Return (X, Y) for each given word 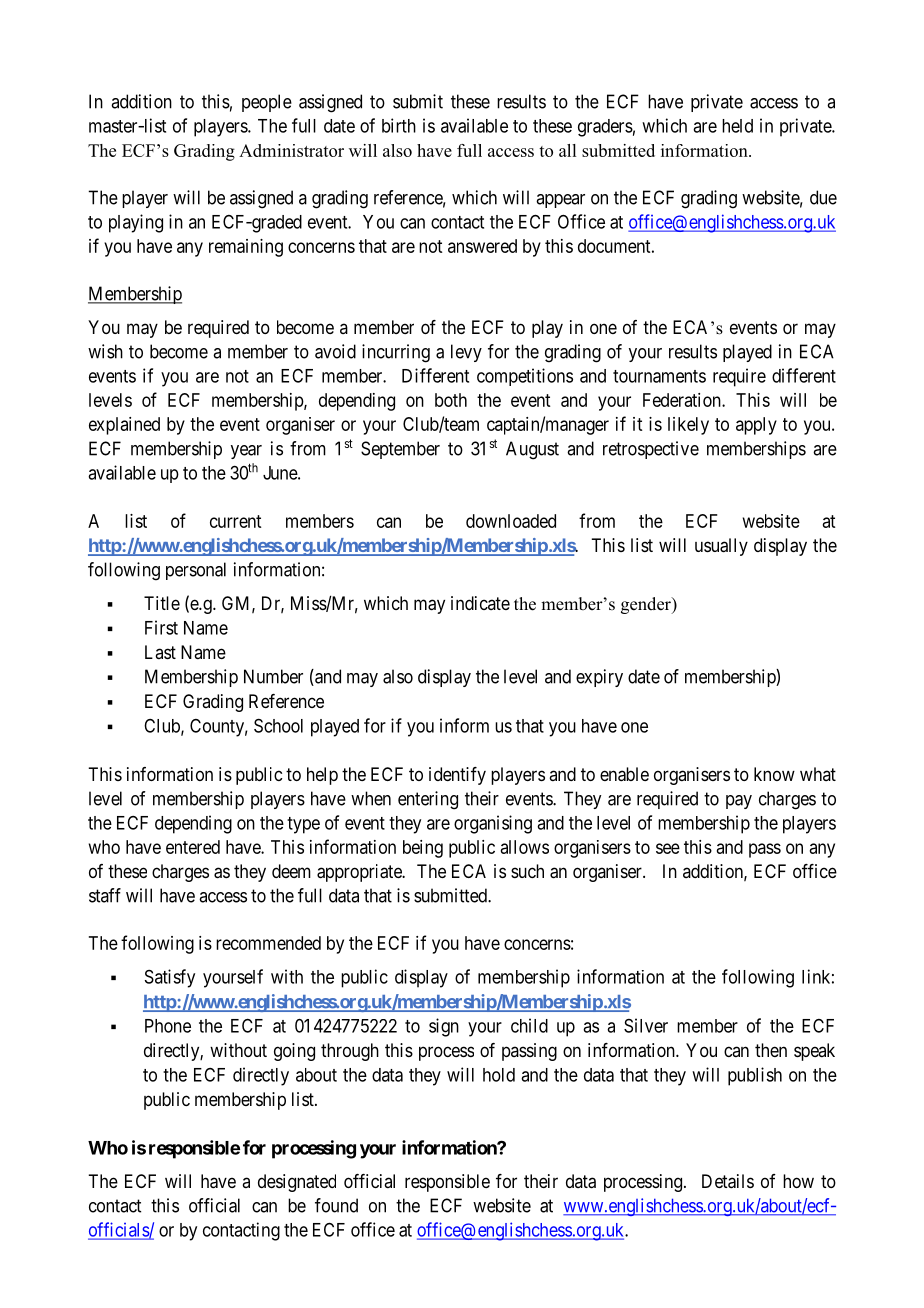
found (336, 1205)
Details (728, 1181)
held (737, 126)
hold (499, 1075)
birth (399, 125)
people (267, 103)
